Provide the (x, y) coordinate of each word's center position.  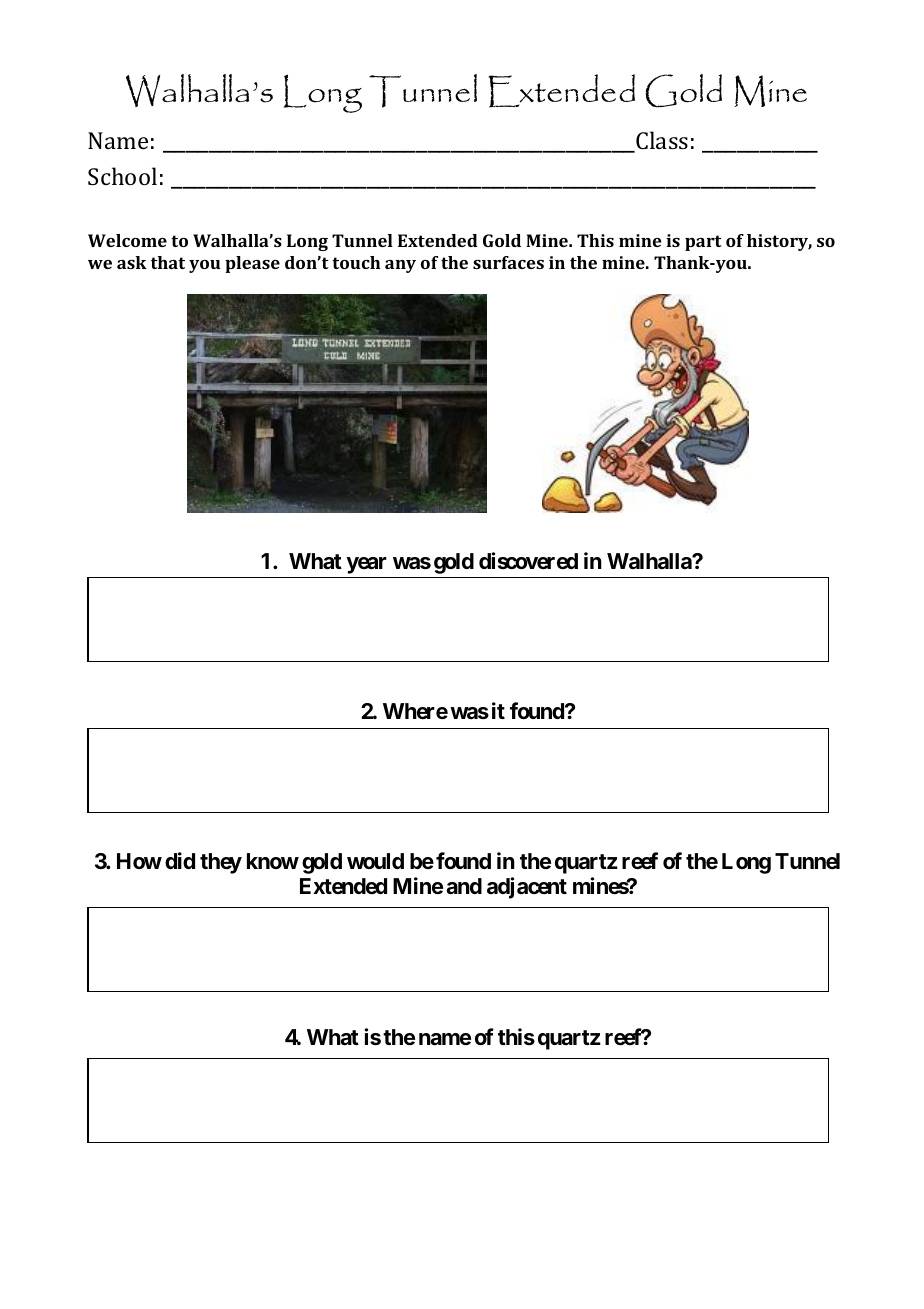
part (703, 243)
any (400, 266)
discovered (528, 561)
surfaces (508, 262)
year (366, 565)
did (180, 860)
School (122, 176)
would (375, 861)
